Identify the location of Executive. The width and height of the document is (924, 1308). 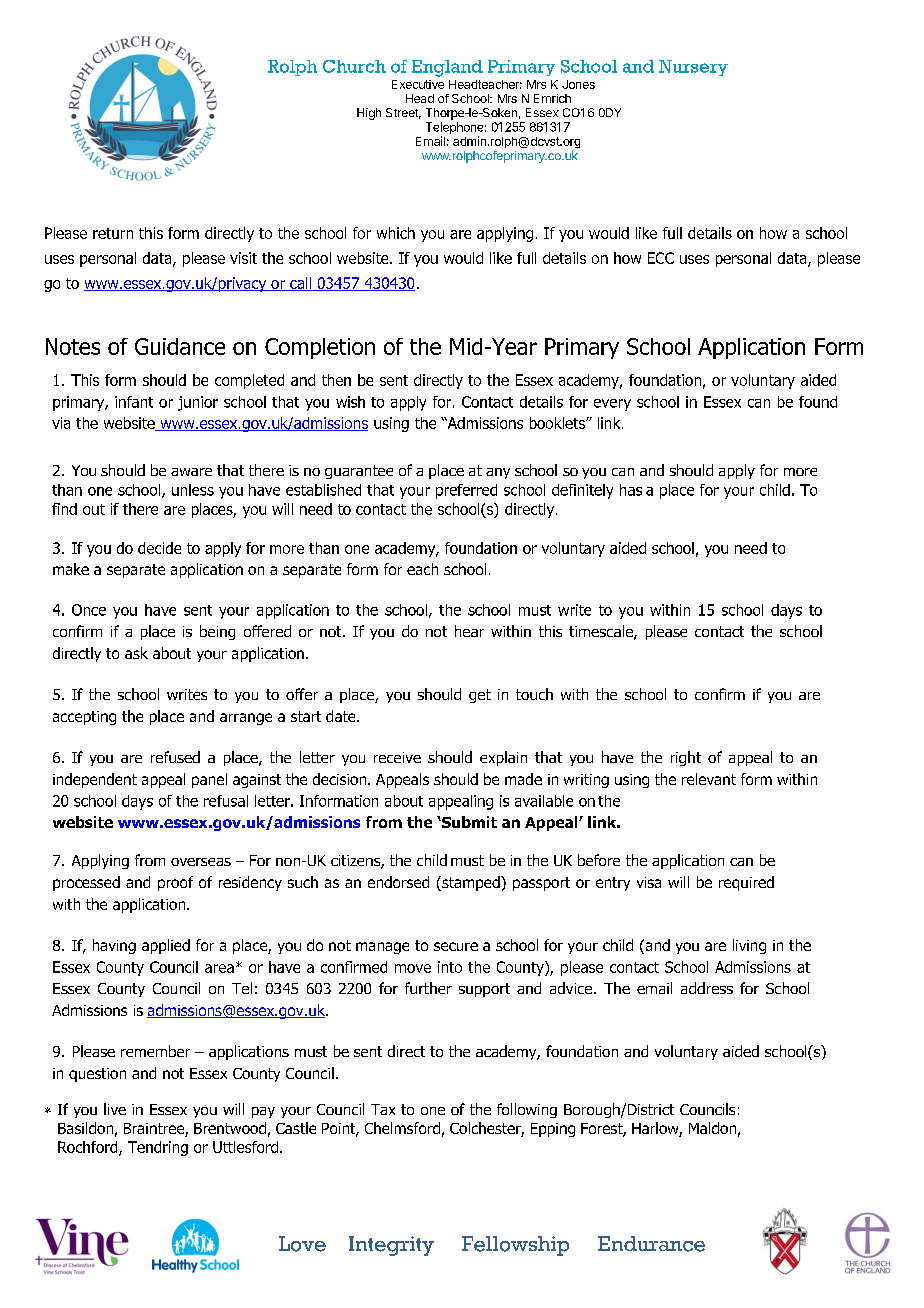
(418, 84).
